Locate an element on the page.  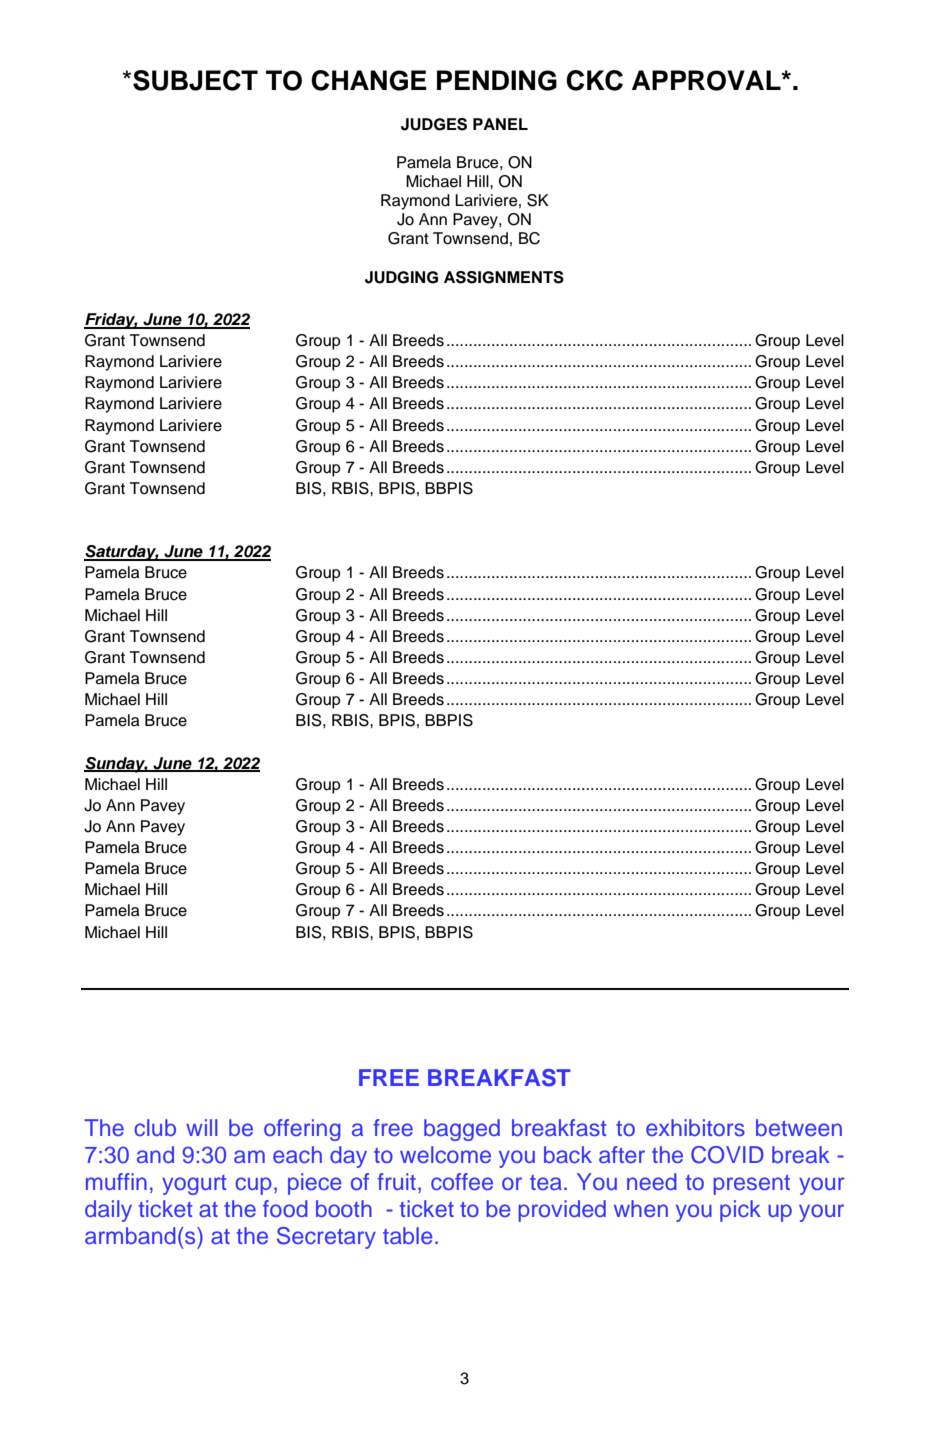
exhibitors is located at coordinates (695, 1128).
